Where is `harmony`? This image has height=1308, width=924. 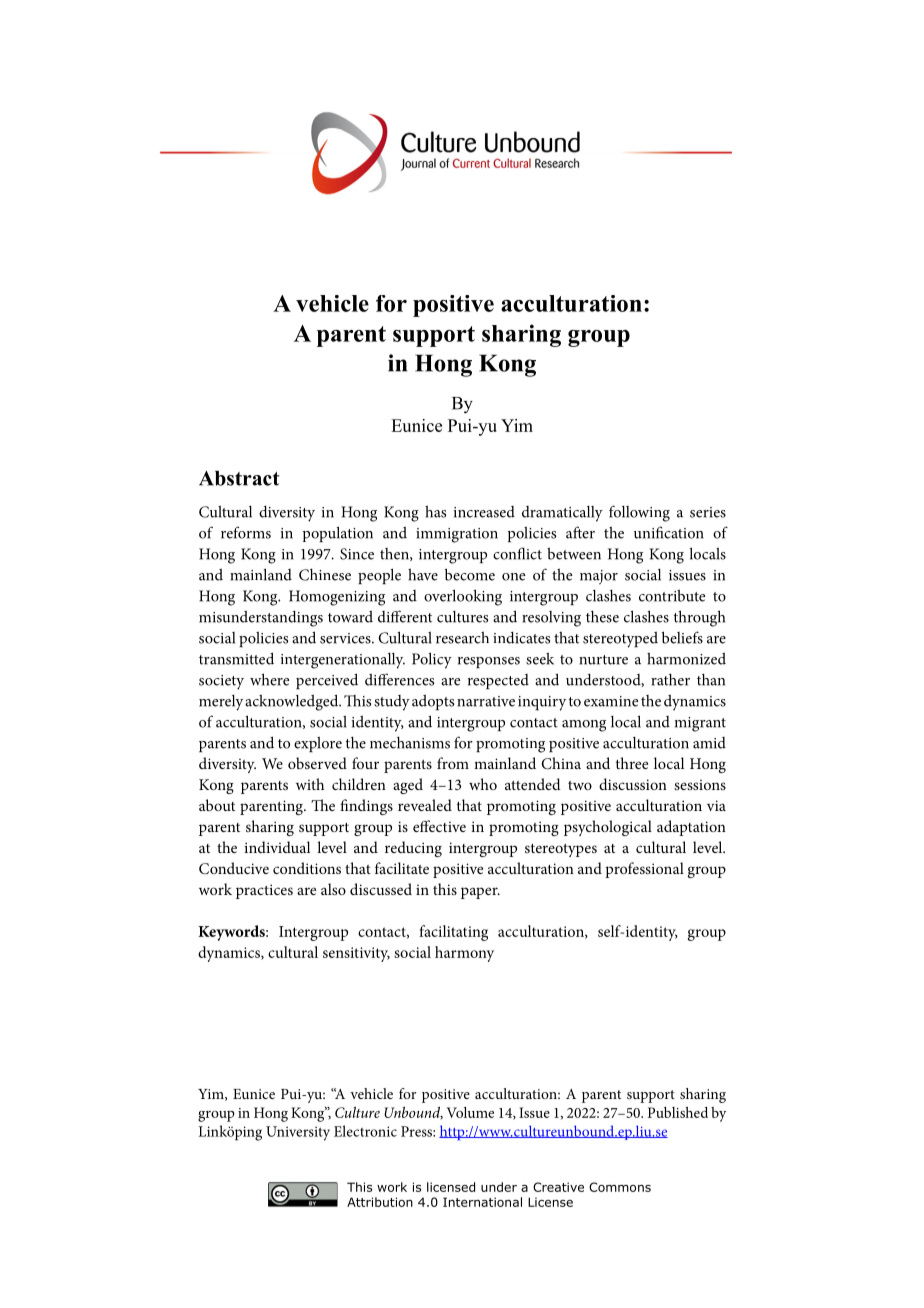
harmony is located at coordinates (464, 954).
